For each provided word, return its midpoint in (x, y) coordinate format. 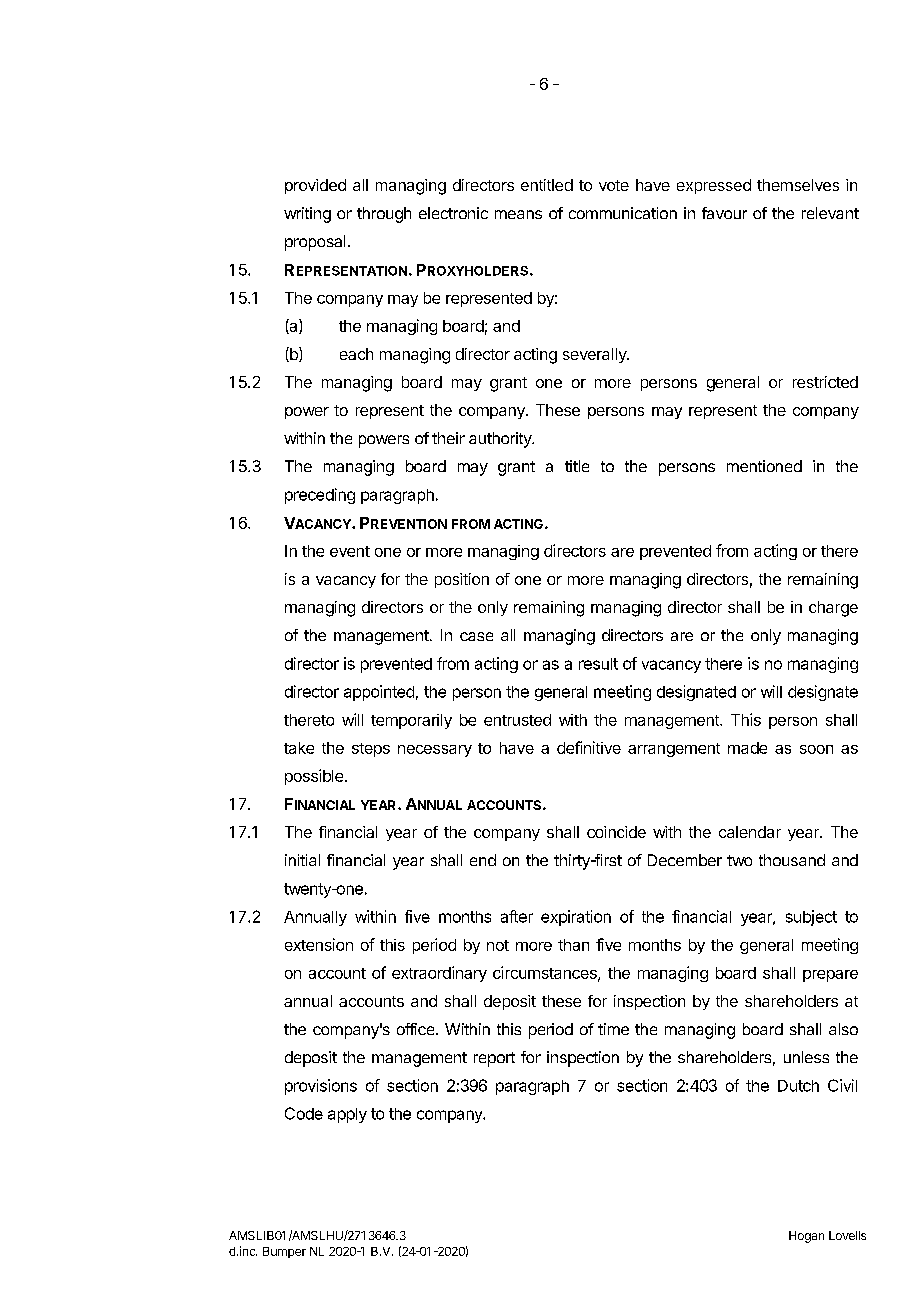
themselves (798, 185)
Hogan (806, 1237)
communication (623, 213)
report (494, 1059)
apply (347, 1115)
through (384, 215)
